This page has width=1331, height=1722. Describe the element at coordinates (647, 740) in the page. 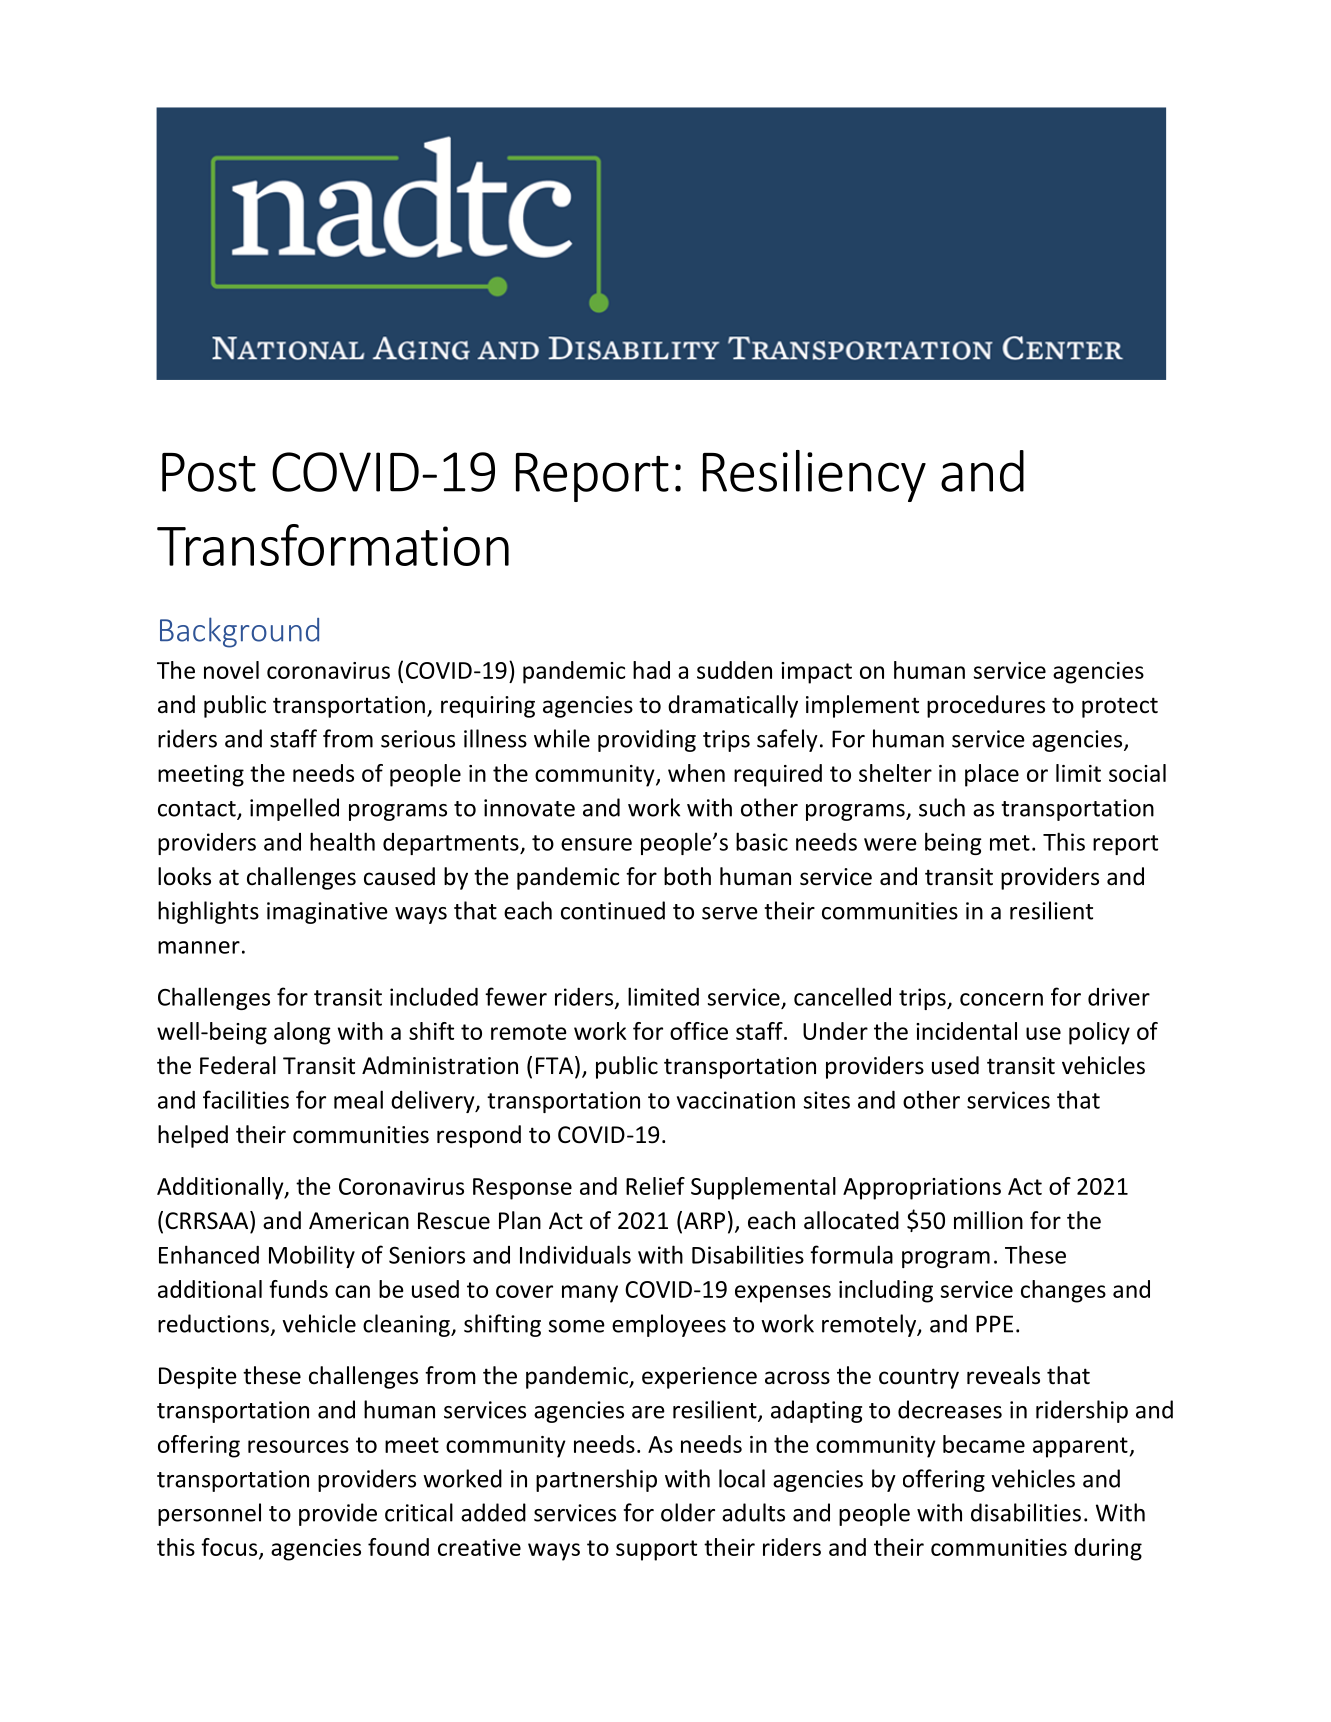

I see `providing` at that location.
